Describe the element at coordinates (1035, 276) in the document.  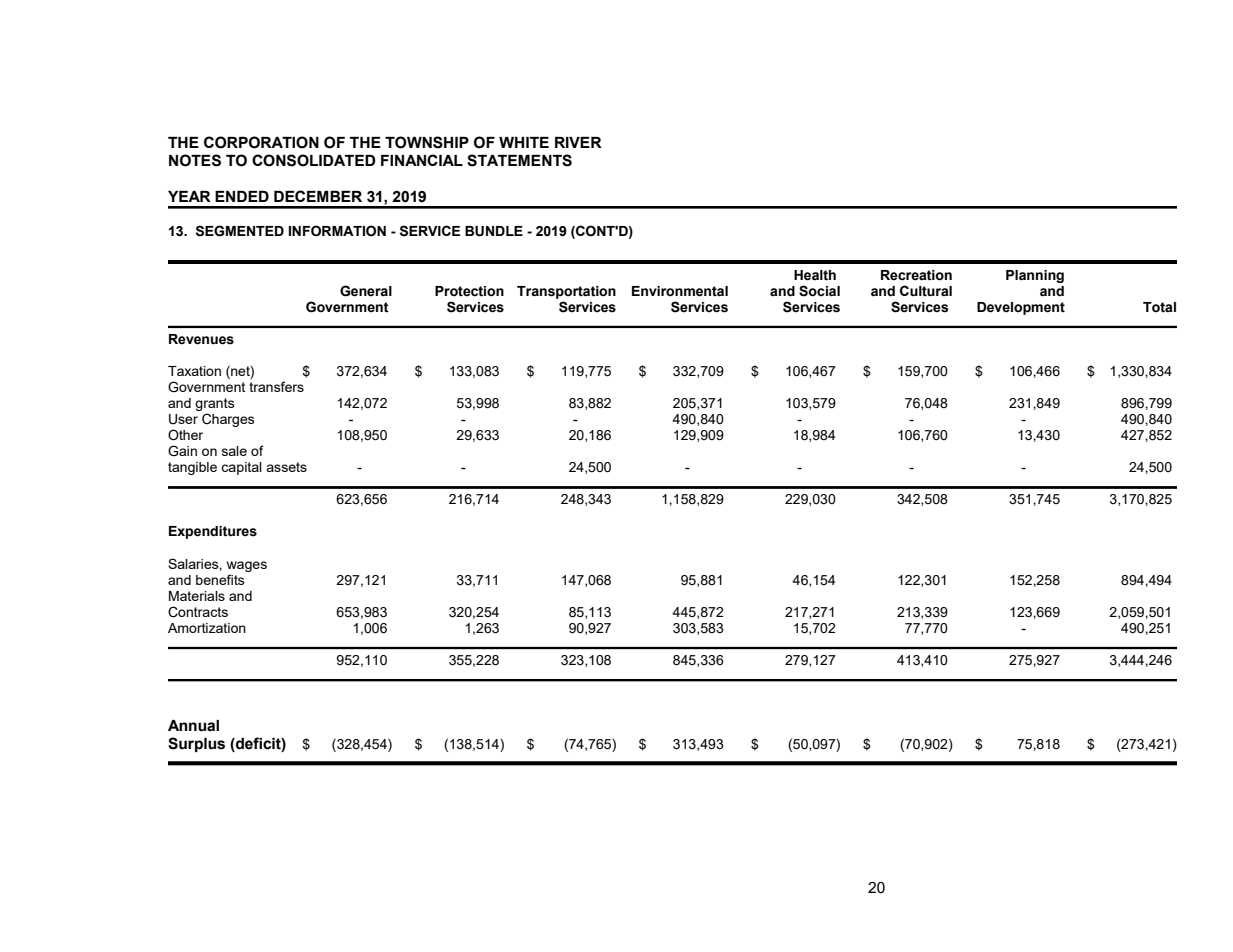
I see `Planning` at that location.
